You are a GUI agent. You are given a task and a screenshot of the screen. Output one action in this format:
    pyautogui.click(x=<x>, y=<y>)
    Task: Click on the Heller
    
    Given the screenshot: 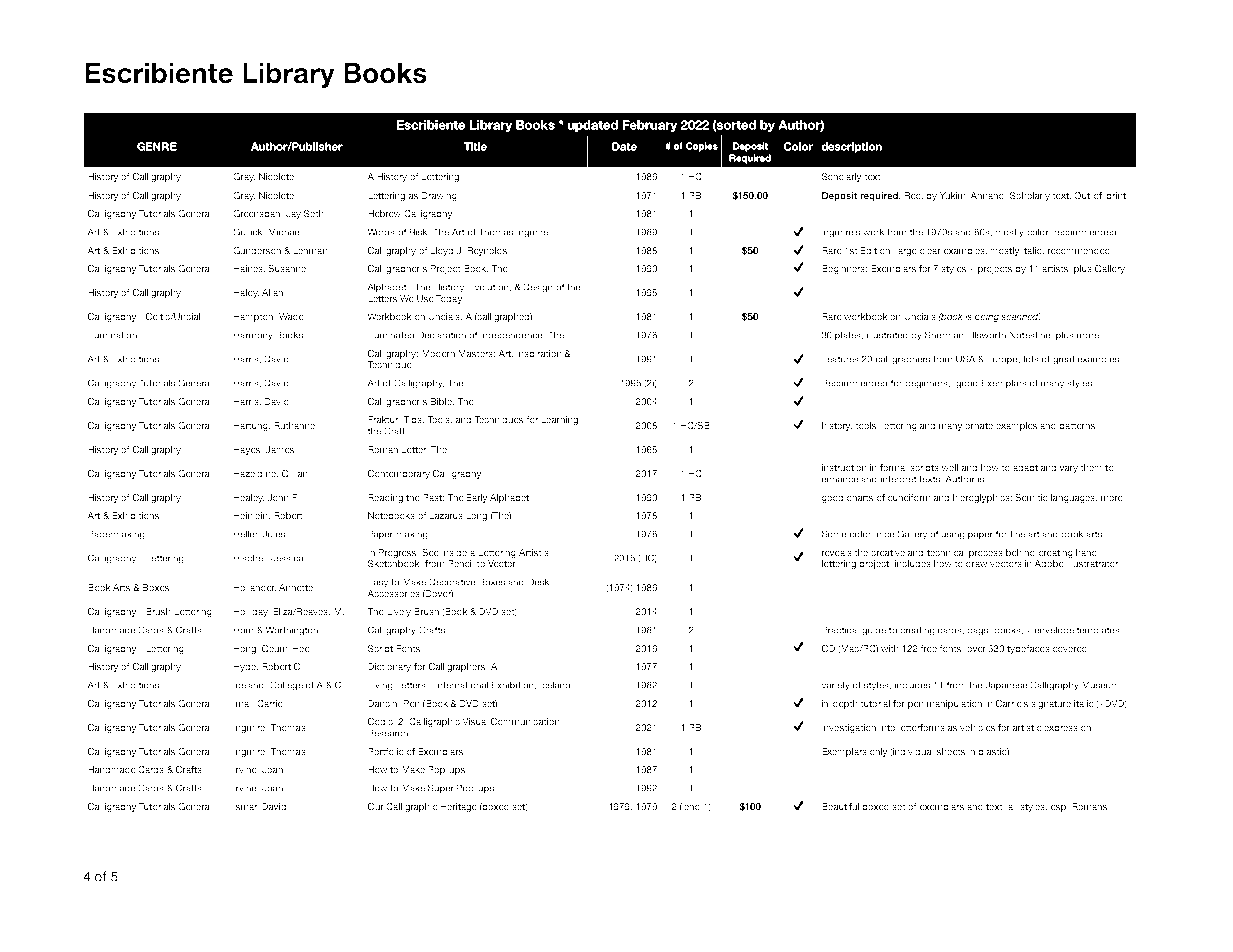 What is the action you would take?
    pyautogui.click(x=247, y=534)
